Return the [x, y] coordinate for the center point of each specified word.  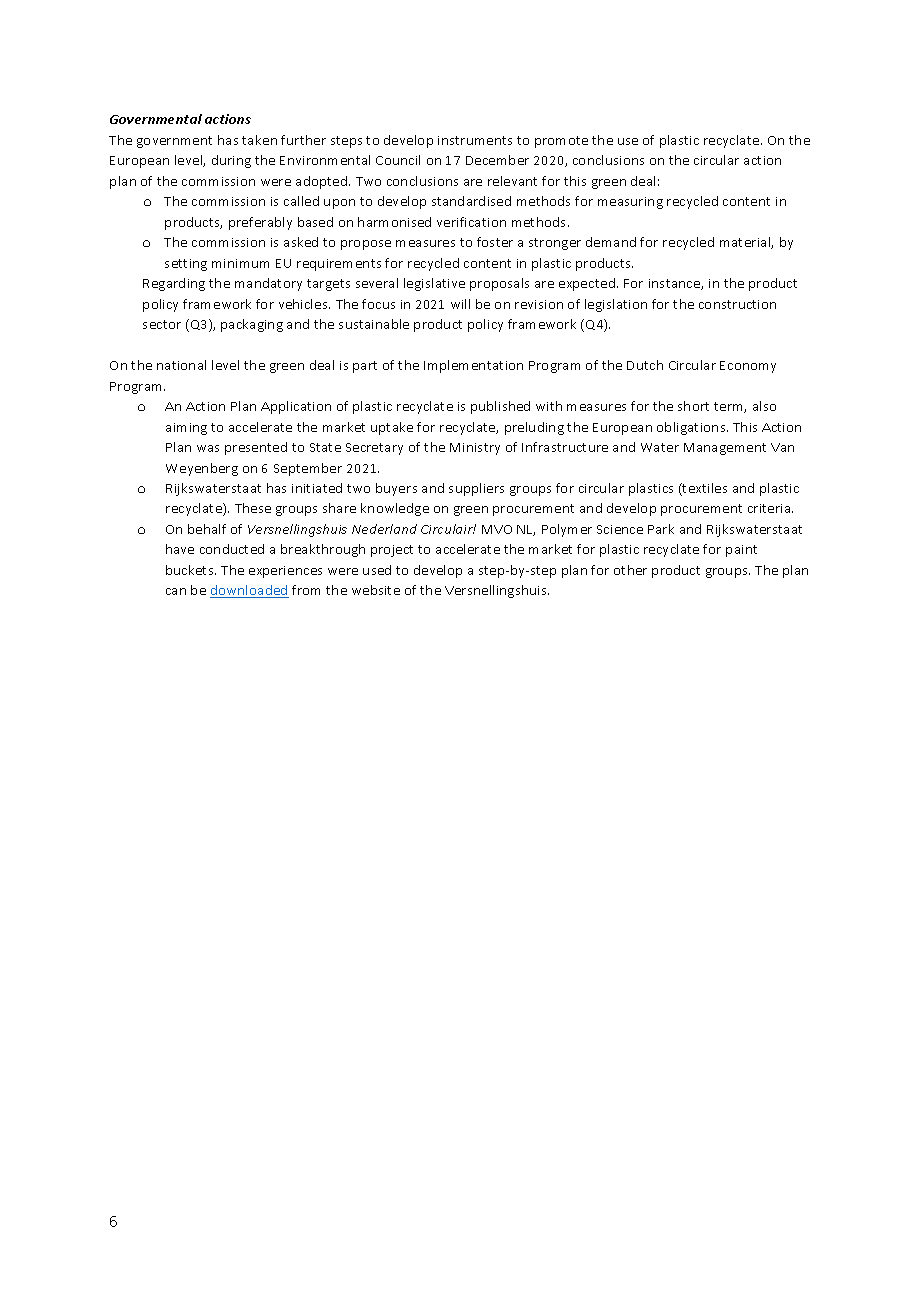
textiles [704, 489]
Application [296, 407]
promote [561, 142]
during [231, 161]
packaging [252, 325]
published [500, 407]
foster [495, 242]
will [460, 304]
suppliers [476, 489]
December [497, 160]
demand [611, 242]
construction [737, 304]
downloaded [249, 591]
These [253, 508]
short [693, 406]
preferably [260, 223]
